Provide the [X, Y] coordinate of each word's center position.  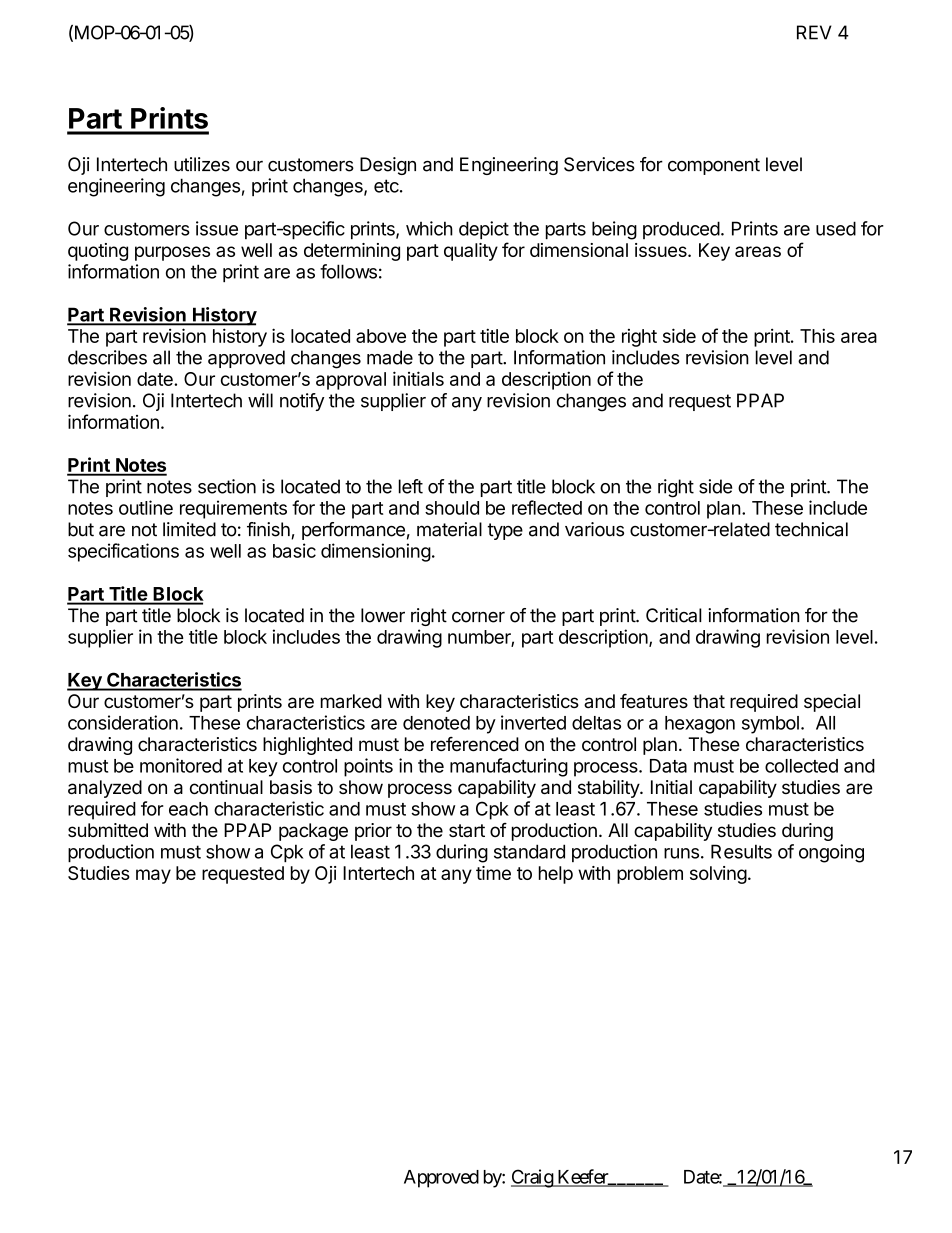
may [153, 876]
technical [811, 529]
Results [741, 851]
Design [388, 166]
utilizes [202, 164]
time [493, 873]
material [449, 529]
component [714, 166]
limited [189, 529]
